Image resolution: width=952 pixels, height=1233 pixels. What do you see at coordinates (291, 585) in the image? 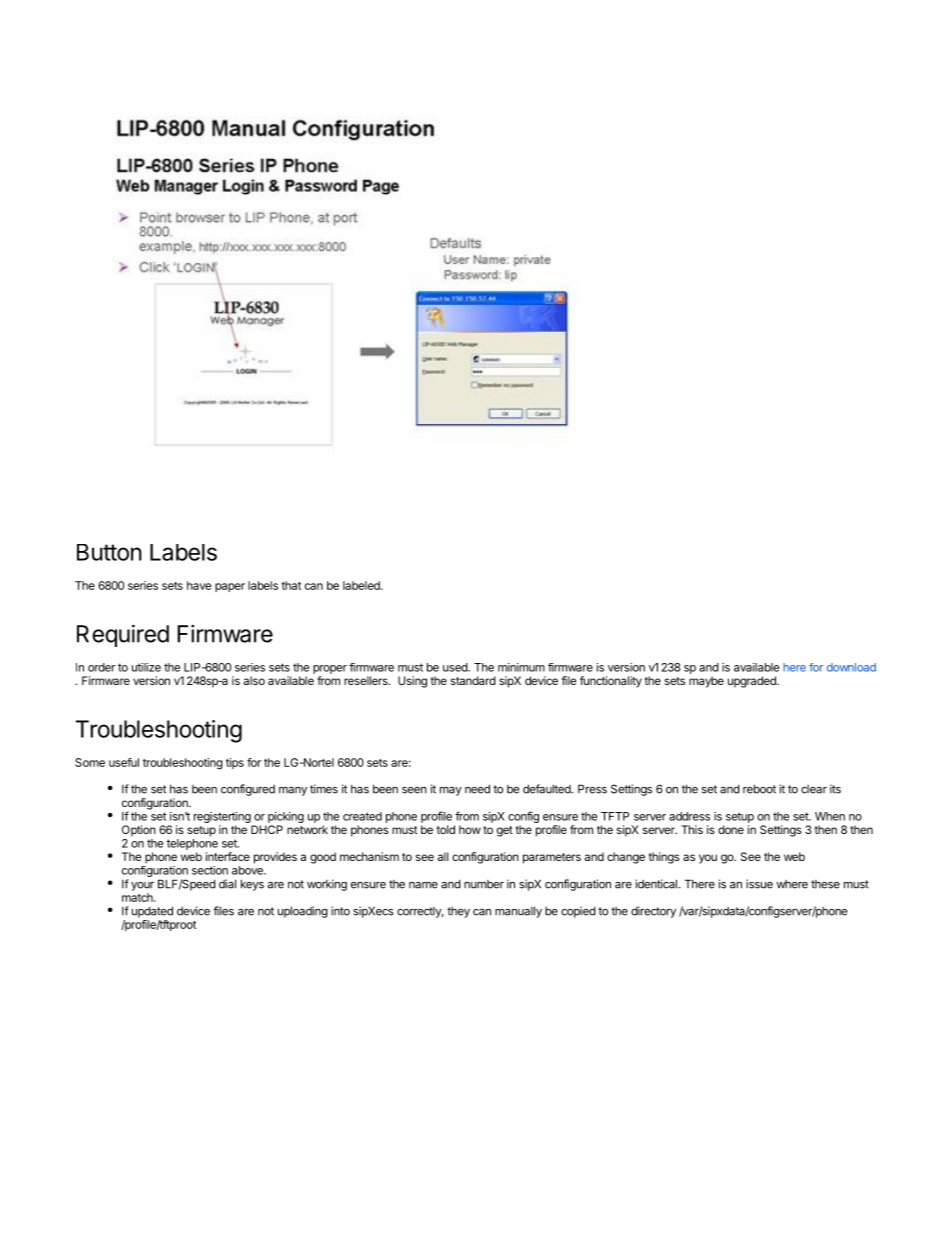
I see `that` at bounding box center [291, 585].
